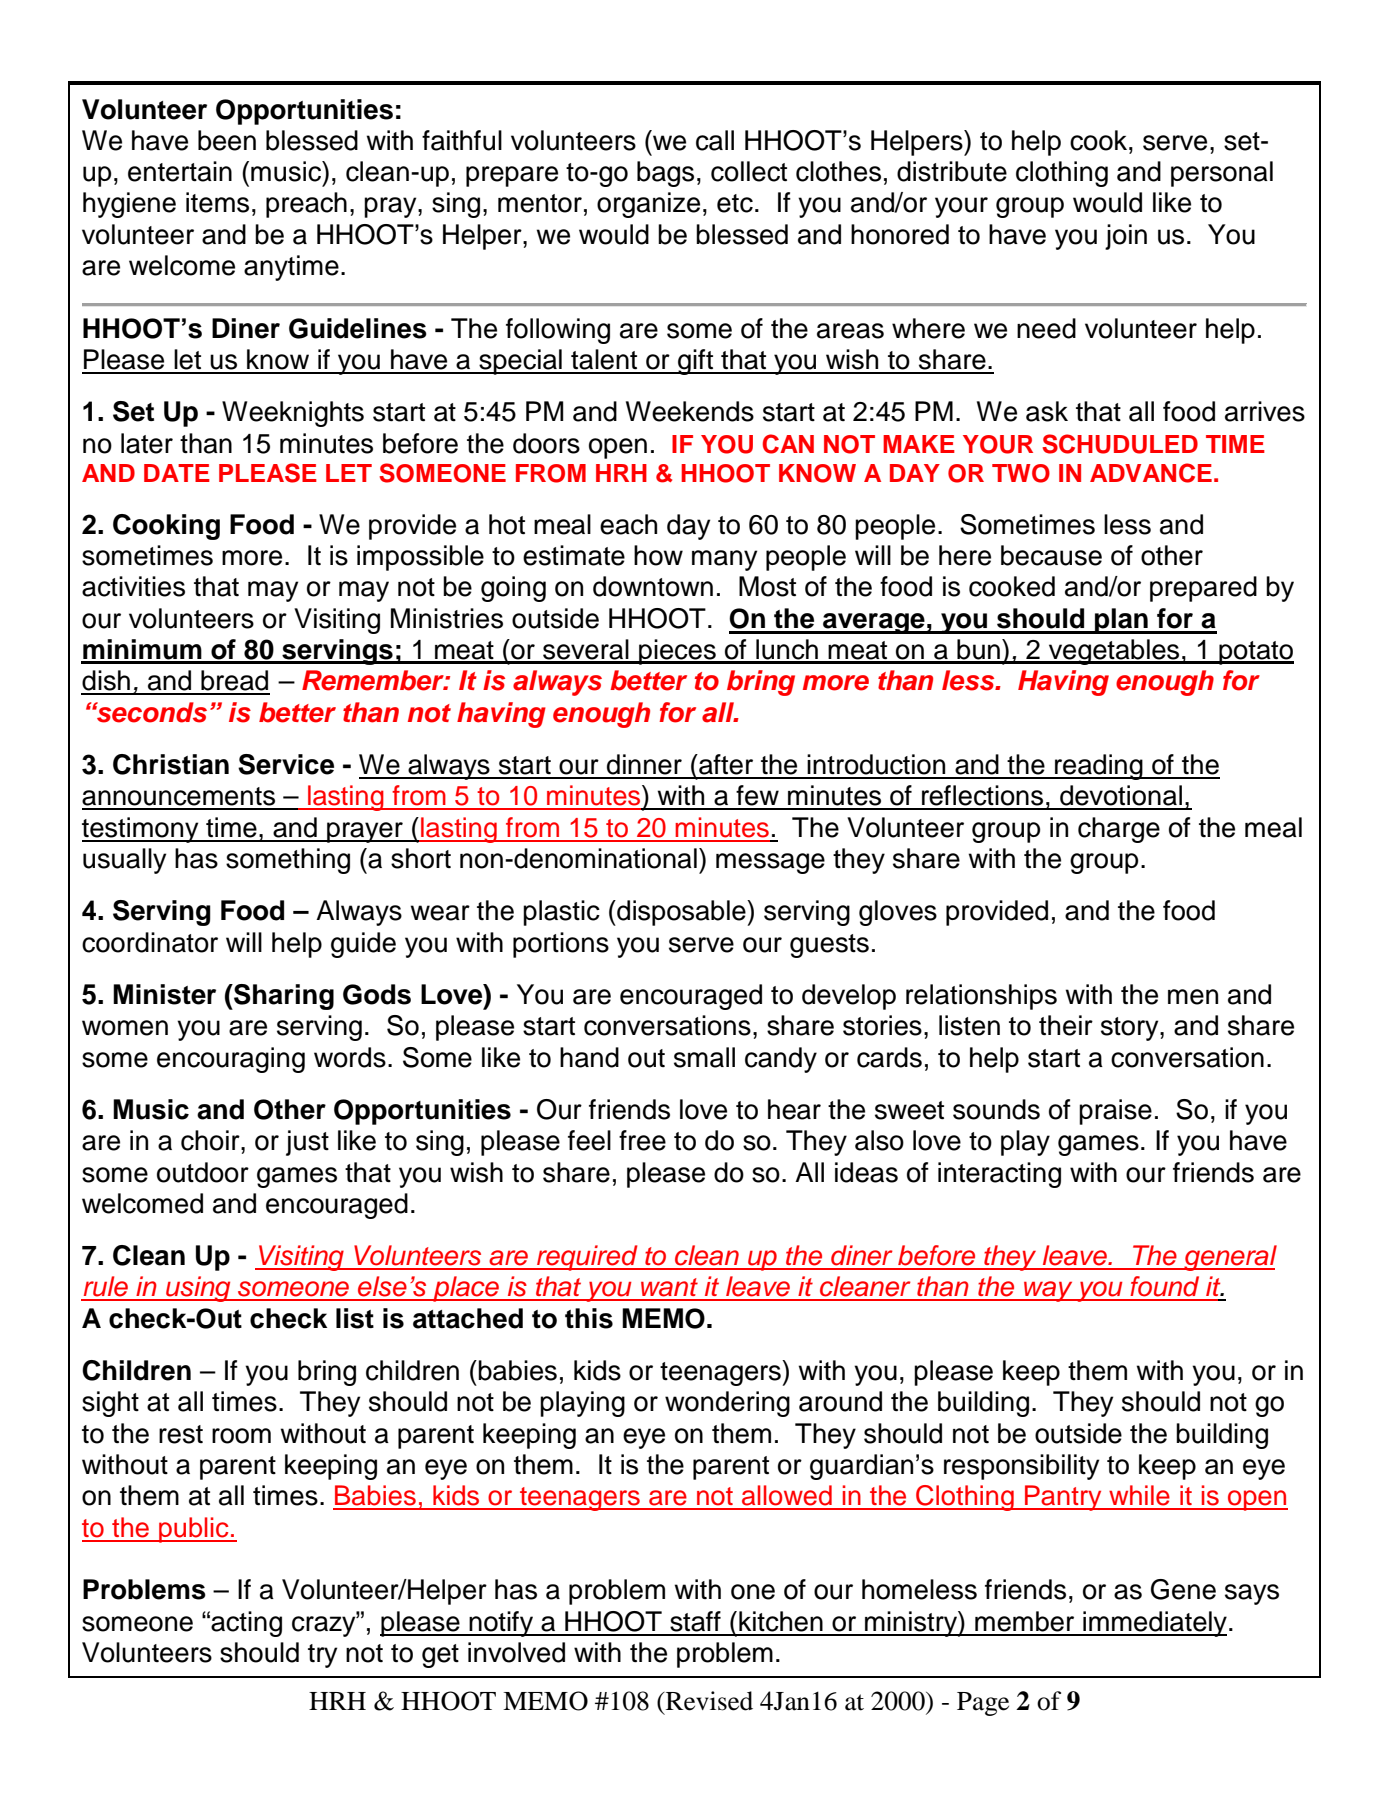 Image resolution: width=1390 pixels, height=1799 pixels. Describe the element at coordinates (217, 202) in the screenshot. I see `items` at that location.
